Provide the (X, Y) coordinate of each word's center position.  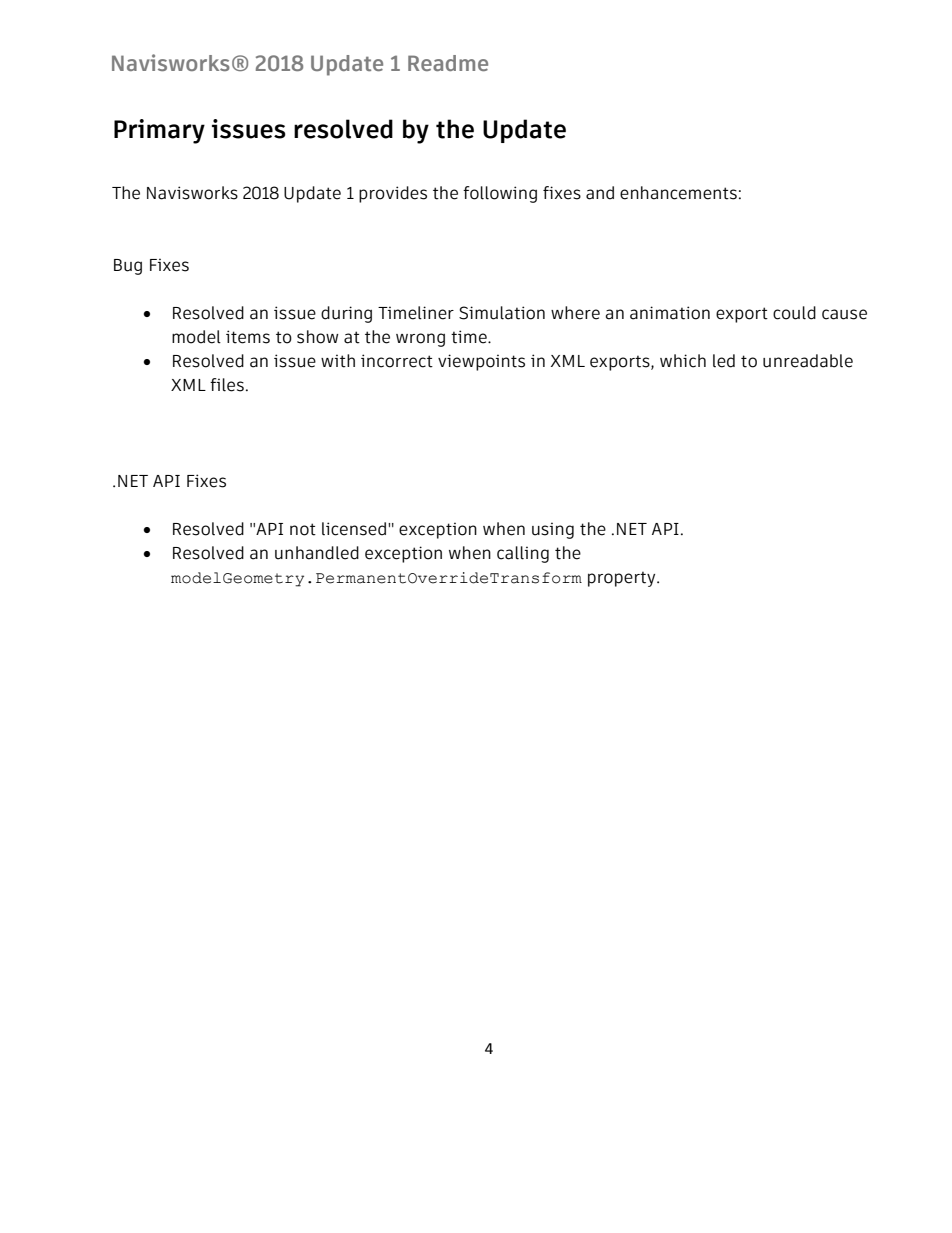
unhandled (317, 553)
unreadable (808, 361)
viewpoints (481, 362)
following (500, 194)
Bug (128, 267)
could (794, 313)
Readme (448, 63)
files (227, 385)
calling (523, 554)
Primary (159, 131)
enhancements (678, 193)
